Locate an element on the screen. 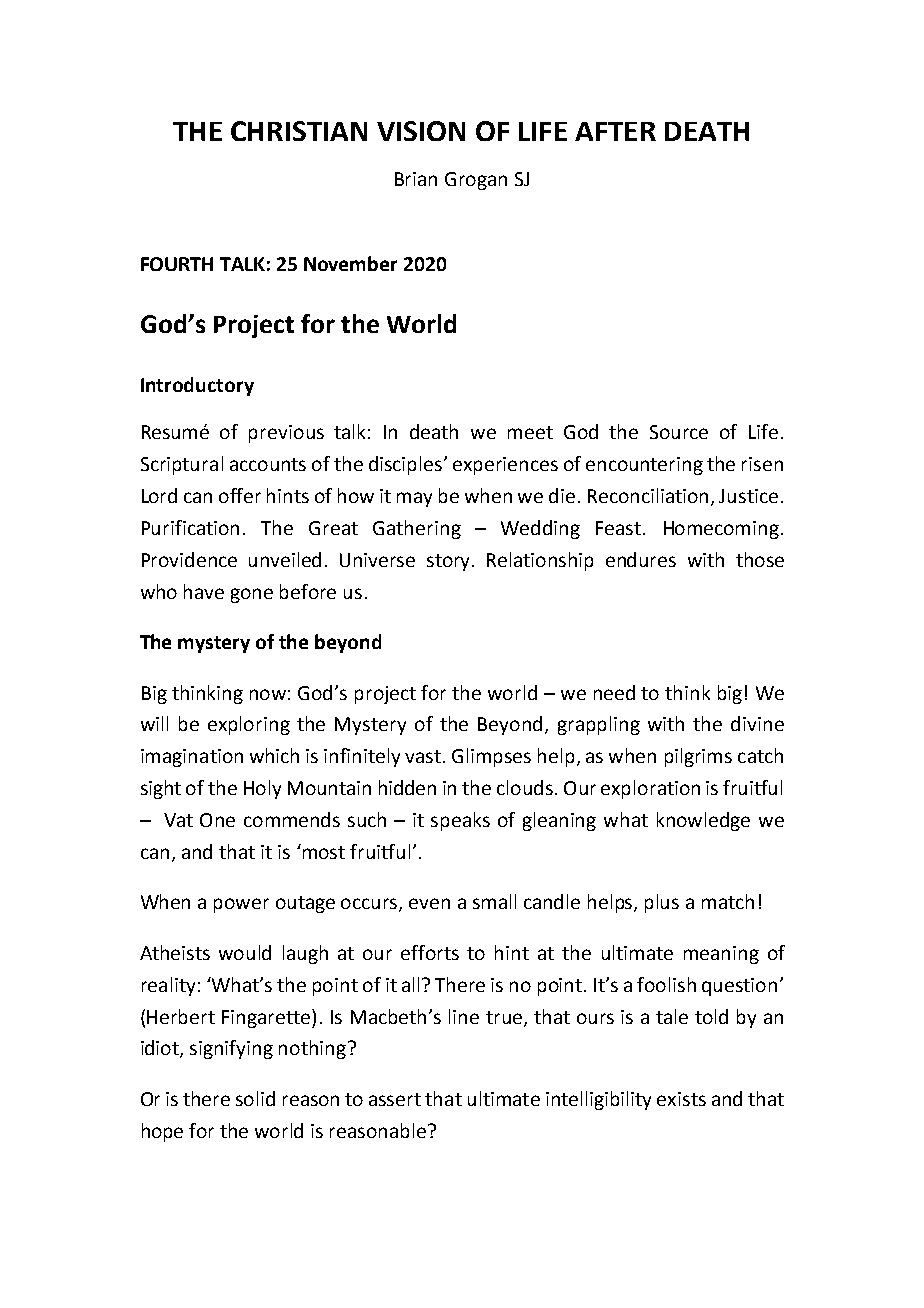  speaks is located at coordinates (460, 821).
